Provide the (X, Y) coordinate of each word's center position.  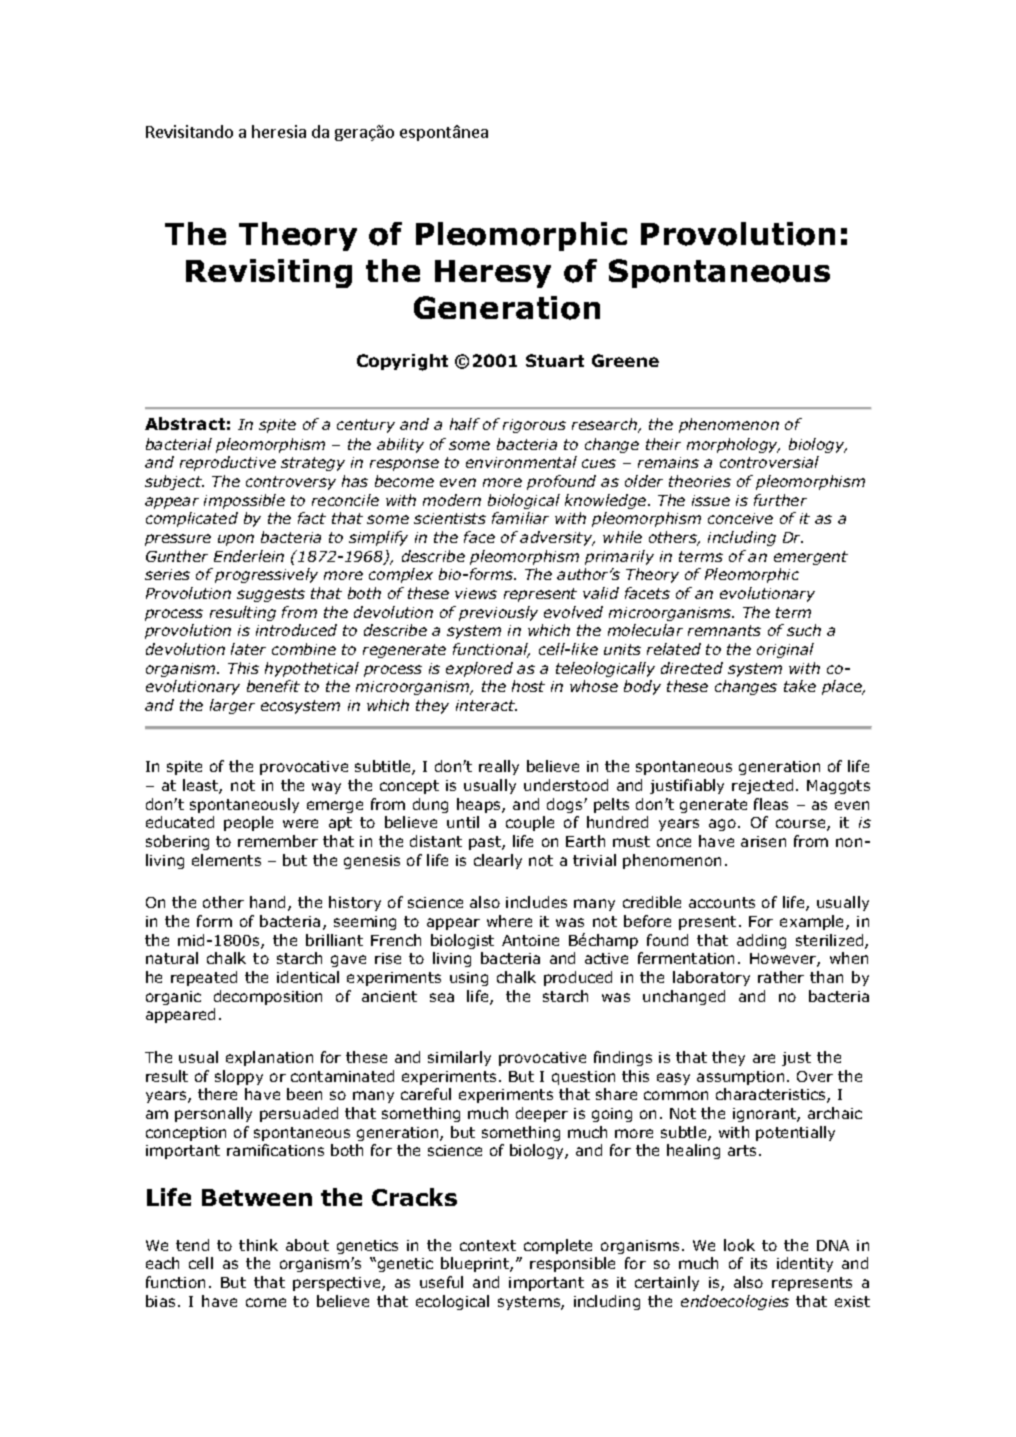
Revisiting (269, 273)
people (248, 823)
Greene (625, 360)
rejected (762, 786)
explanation (269, 1058)
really (499, 767)
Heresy (493, 274)
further (780, 500)
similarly (459, 1058)
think (258, 1245)
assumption (740, 1078)
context (488, 1245)
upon (236, 540)
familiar (520, 518)
